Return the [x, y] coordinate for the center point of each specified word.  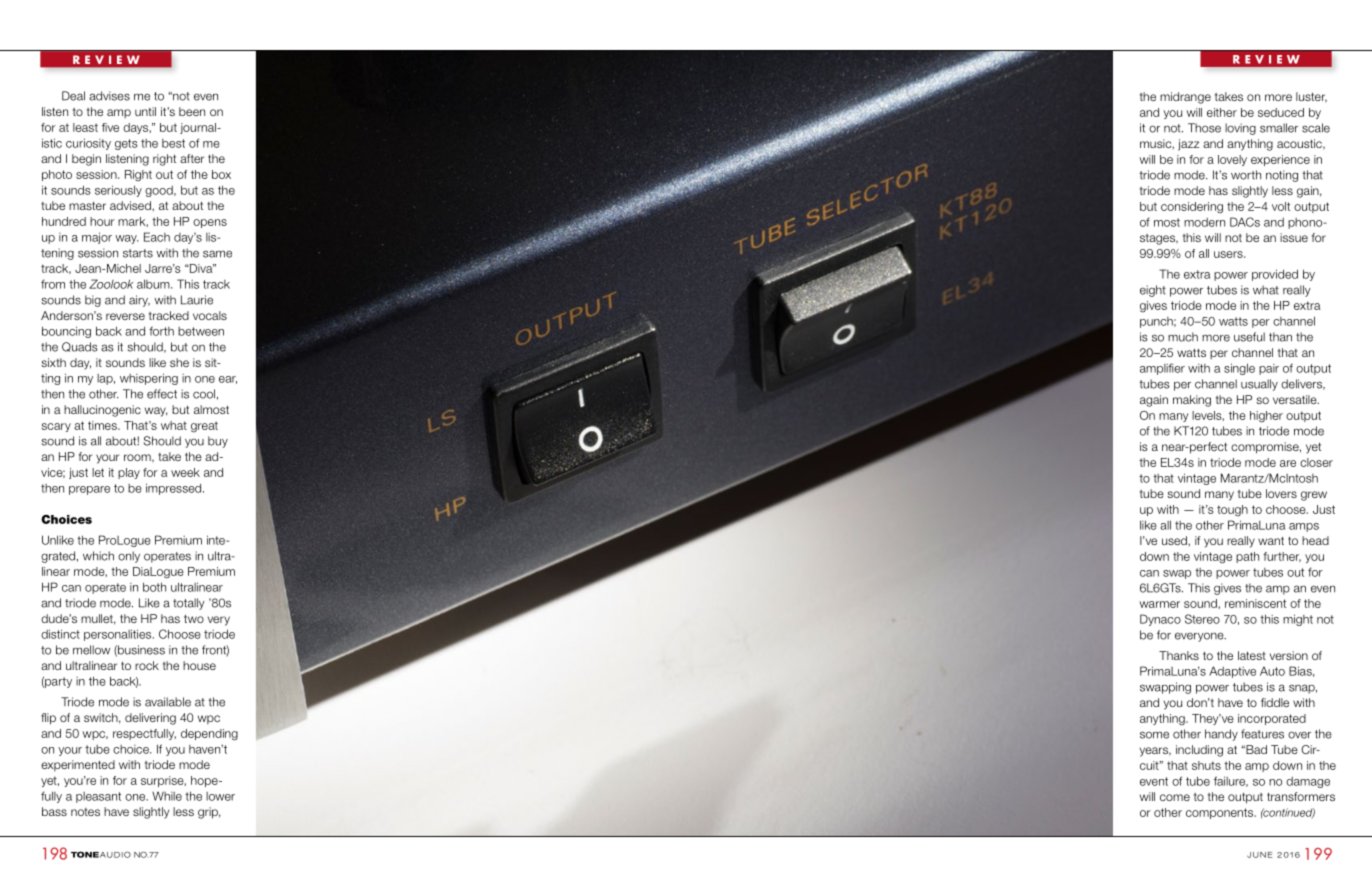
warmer [1160, 604]
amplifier [1162, 369]
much [1183, 337]
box [221, 174]
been [192, 111]
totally [189, 604]
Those [1204, 128]
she [179, 362]
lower [220, 796]
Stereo [1202, 619]
